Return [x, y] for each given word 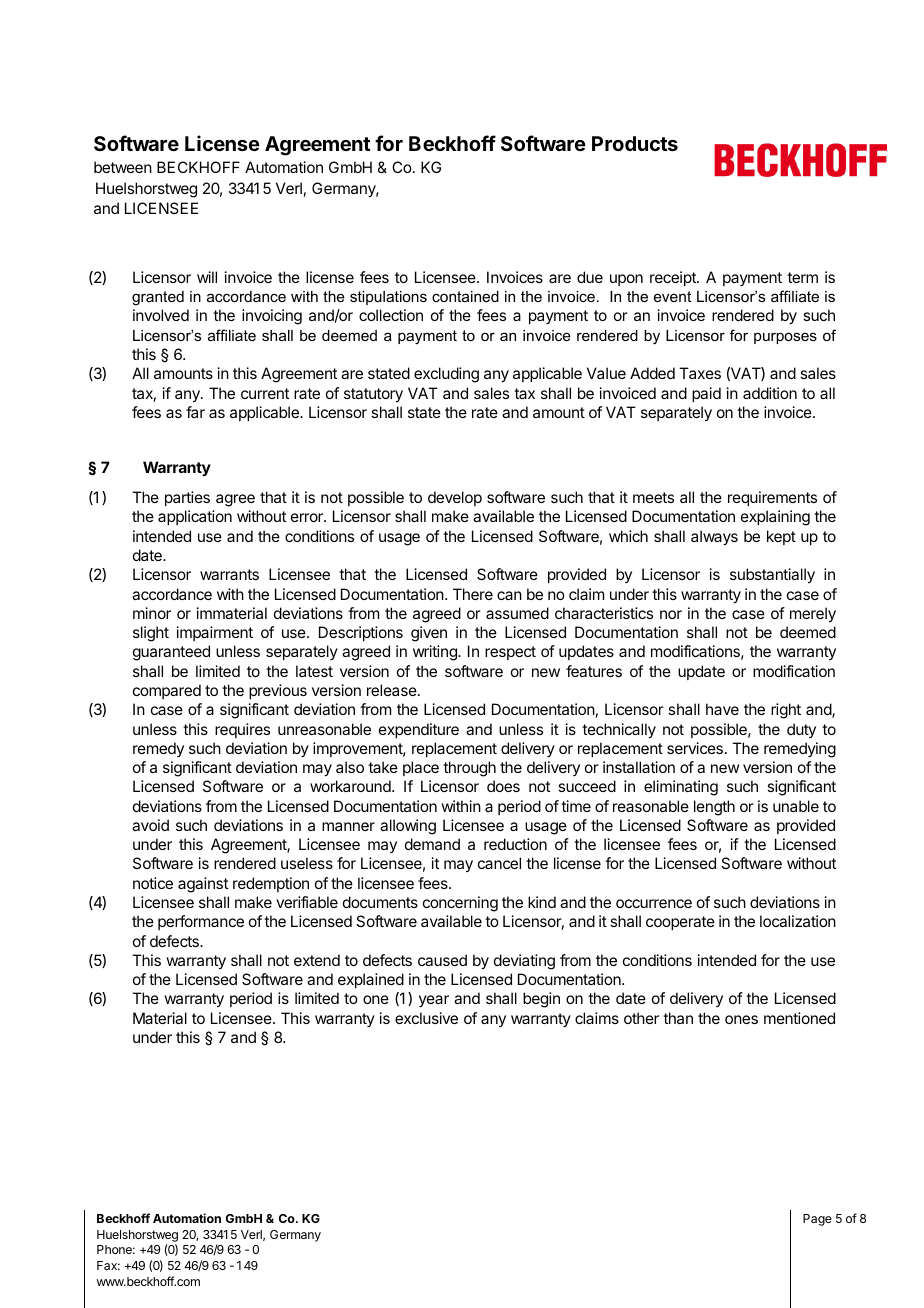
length [714, 808]
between [123, 167]
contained [465, 296]
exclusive [426, 1018]
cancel [499, 863]
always [714, 538]
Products [635, 143]
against [203, 885]
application [195, 517]
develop [455, 498]
